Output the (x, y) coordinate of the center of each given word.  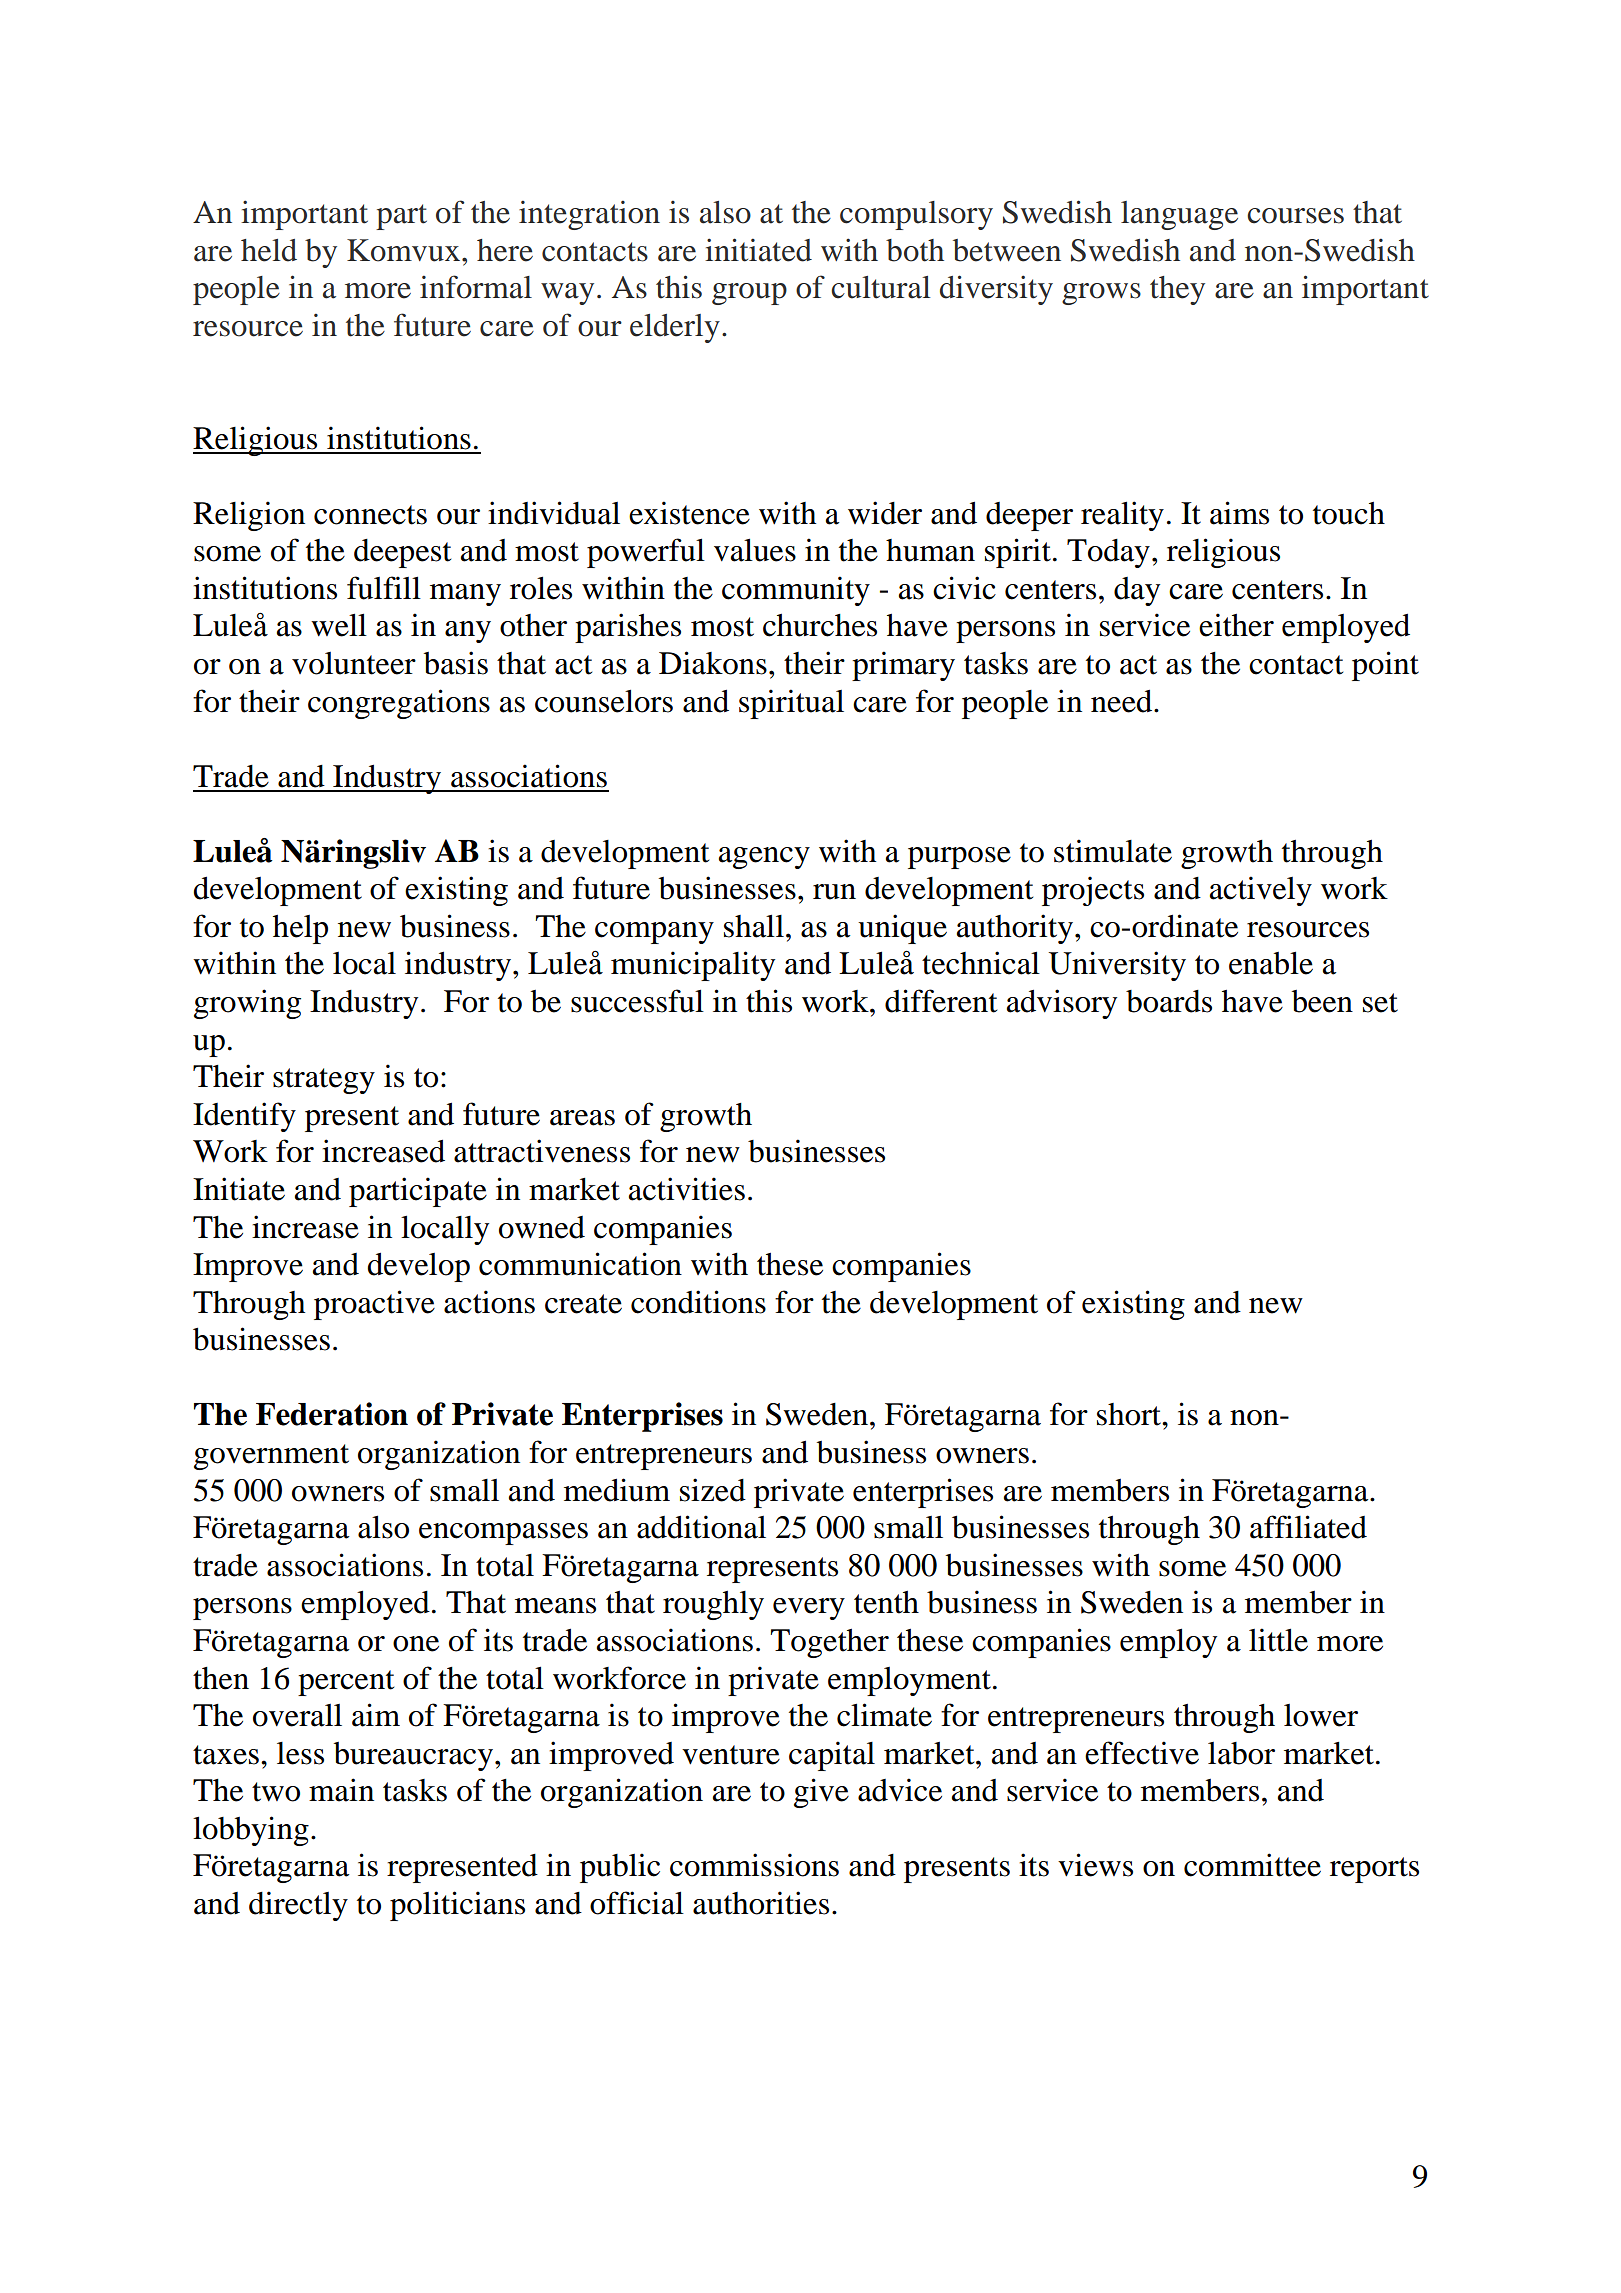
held (269, 250)
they (1177, 290)
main (341, 1790)
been (1322, 1001)
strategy (324, 1081)
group (749, 294)
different (941, 1001)
